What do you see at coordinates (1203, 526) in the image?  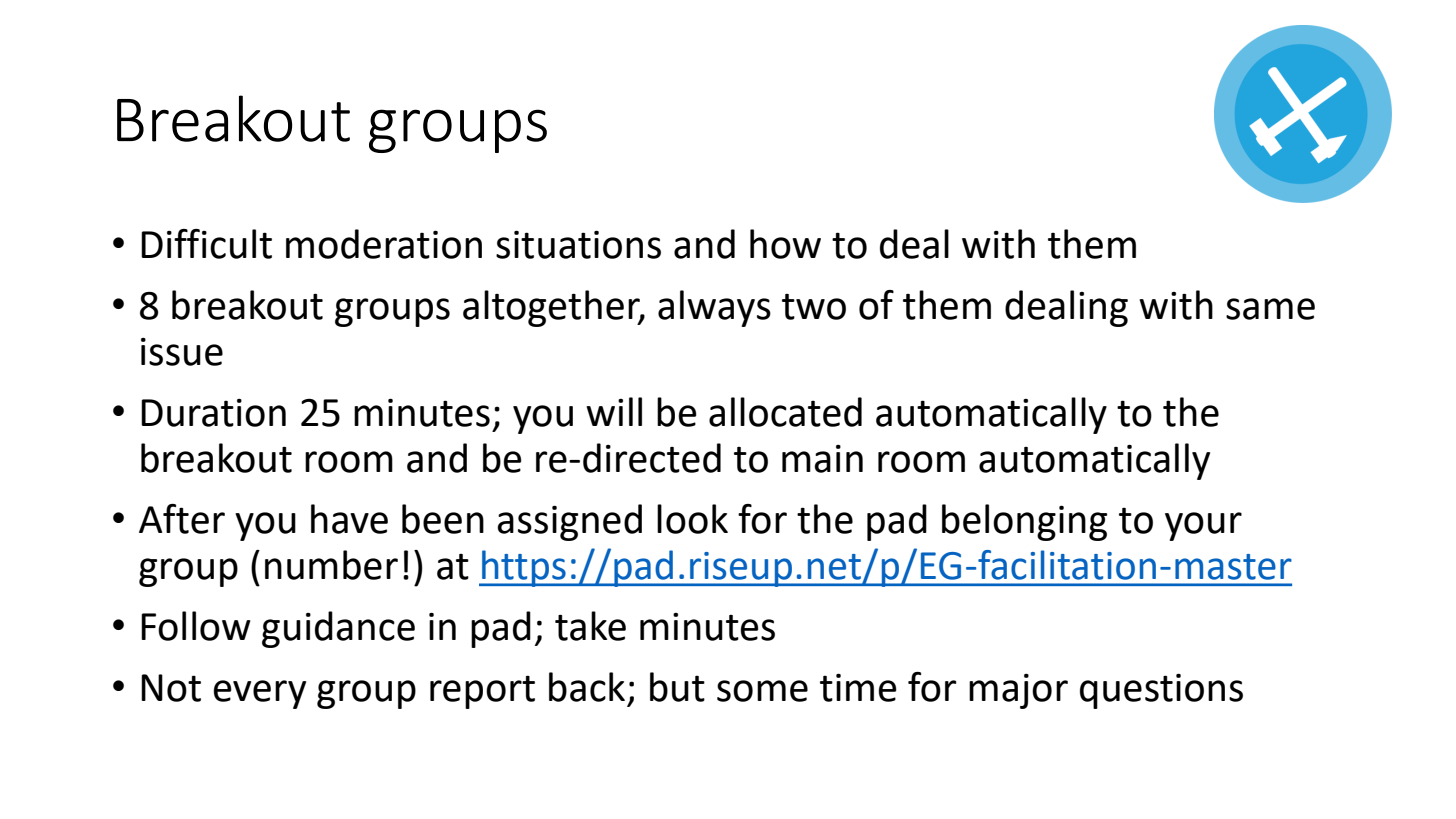 I see `your` at bounding box center [1203, 526].
